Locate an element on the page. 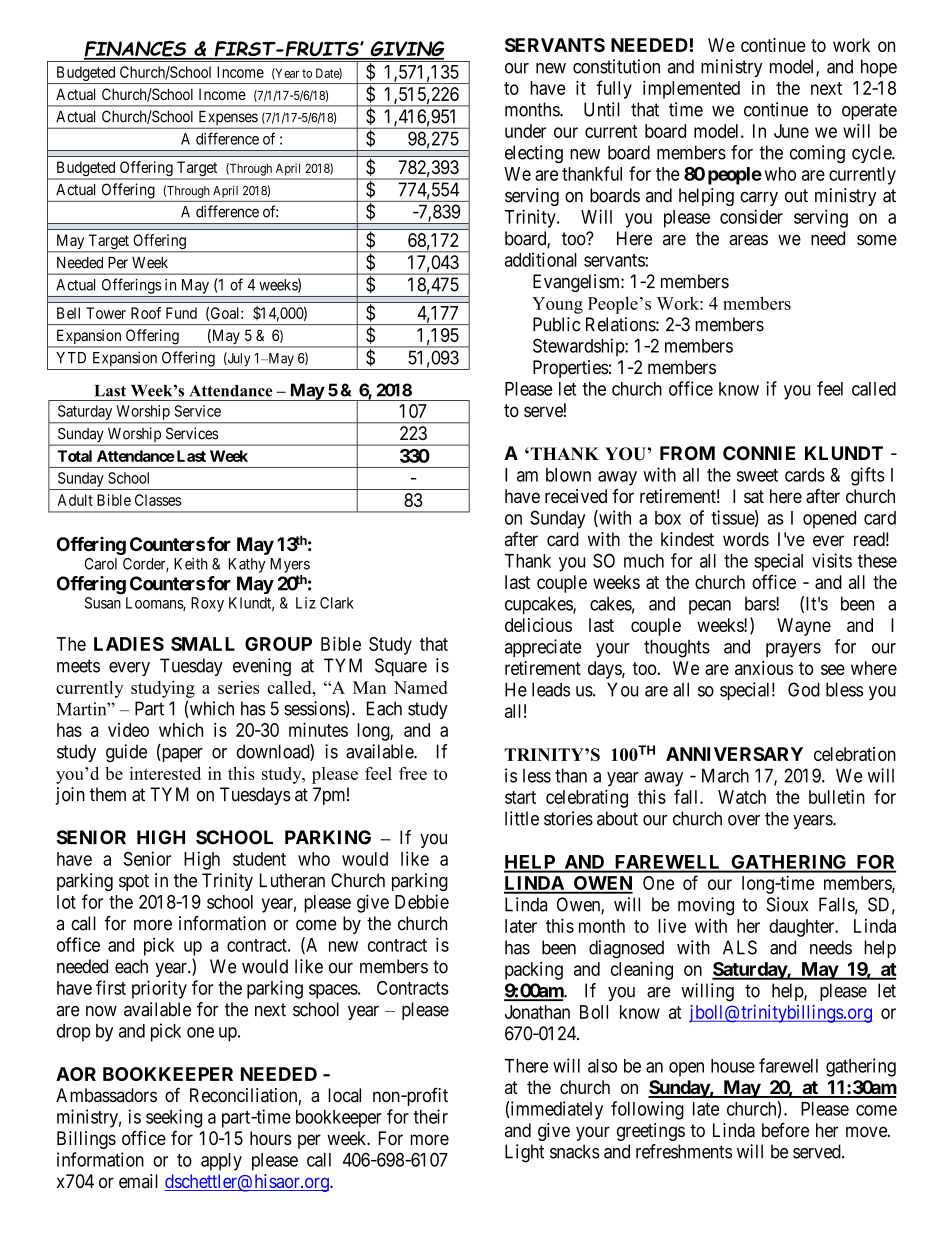 Image resolution: width=952 pixels, height=1233 pixels. priority is located at coordinates (159, 989).
